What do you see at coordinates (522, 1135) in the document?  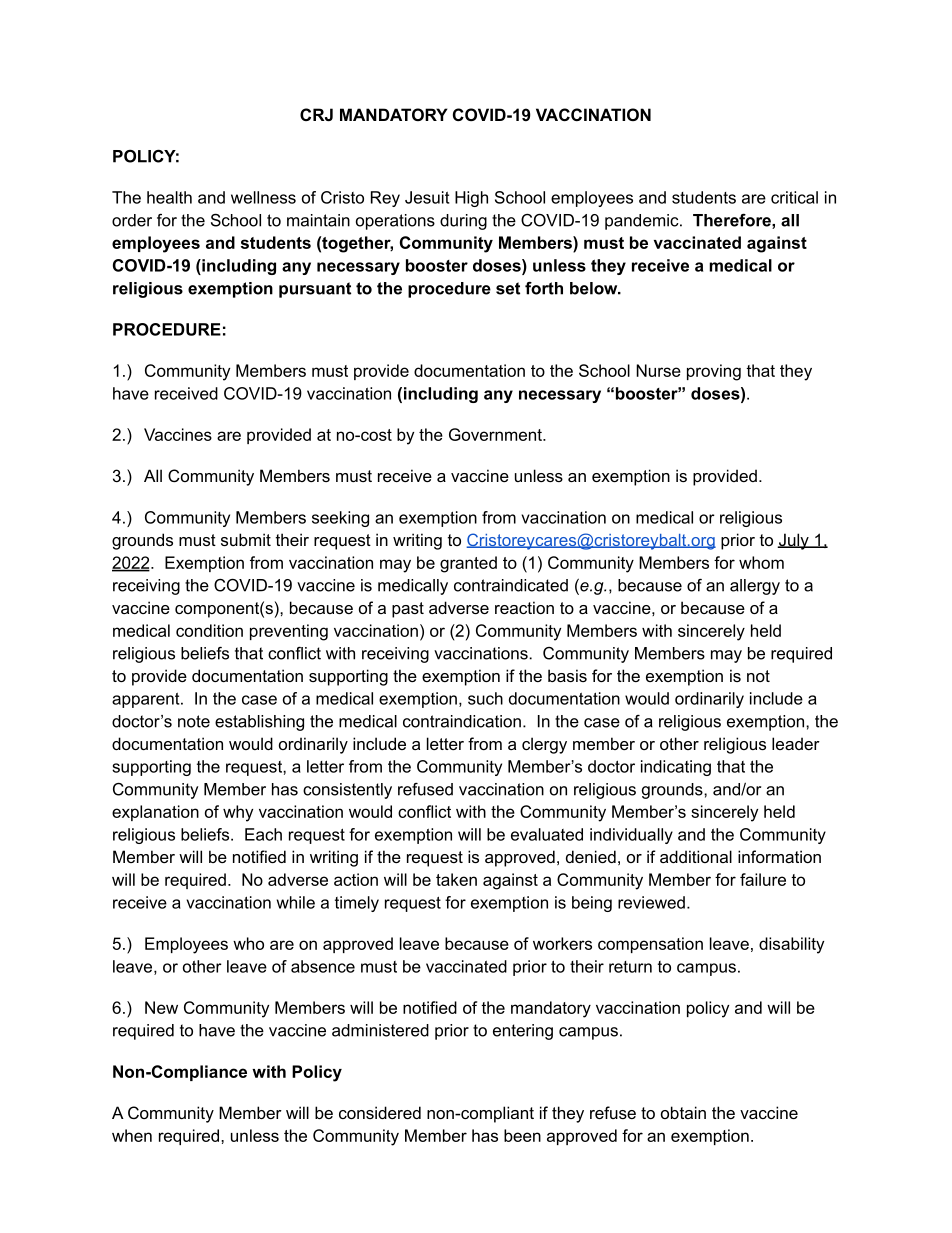 I see `been` at bounding box center [522, 1135].
